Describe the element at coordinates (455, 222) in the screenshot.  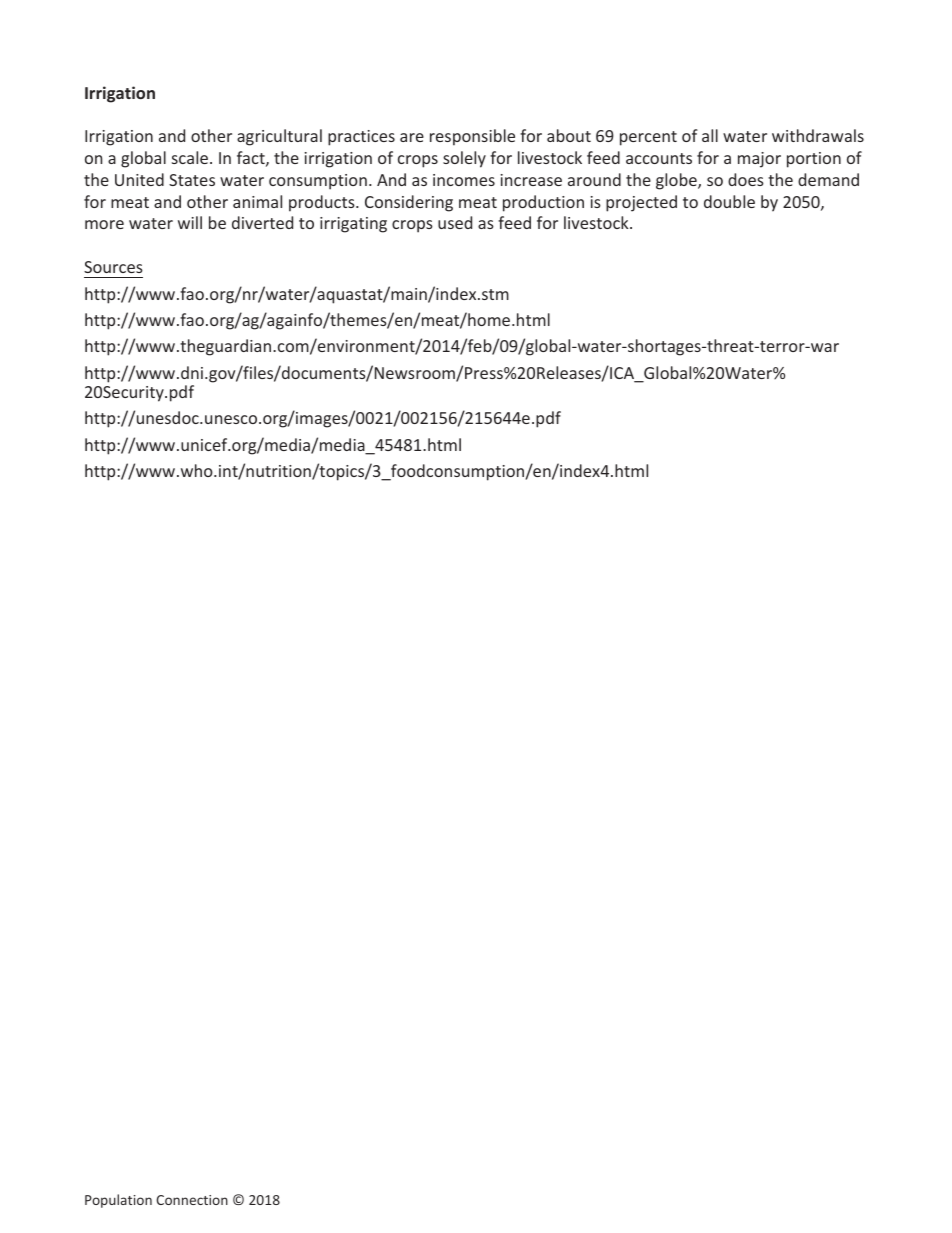
I see `used` at that location.
